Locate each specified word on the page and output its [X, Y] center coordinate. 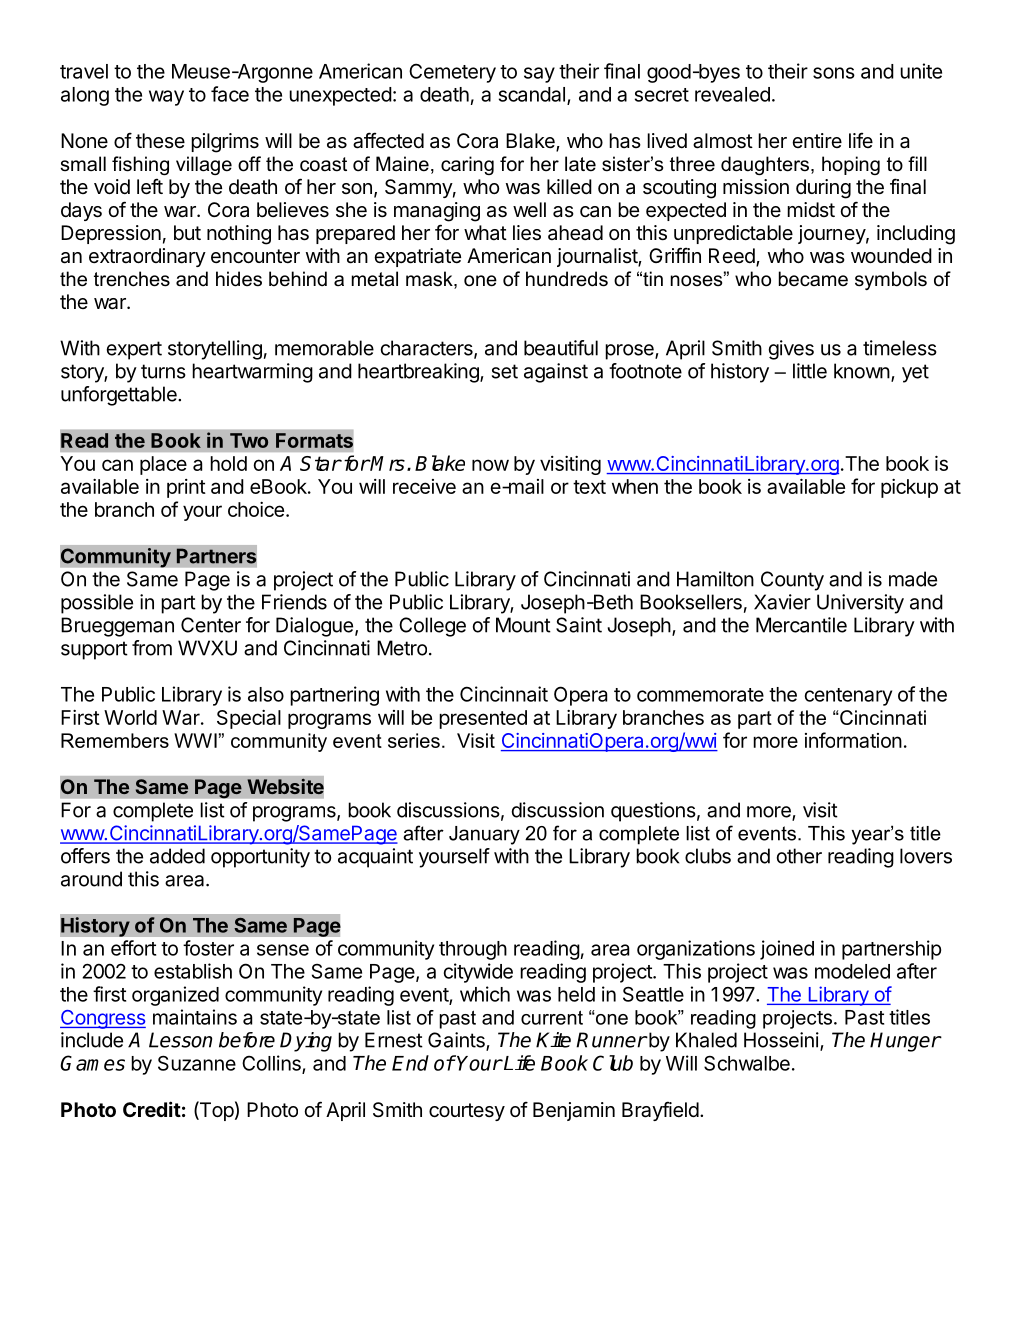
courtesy [467, 1112]
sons [834, 73]
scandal [532, 94]
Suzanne [197, 1063]
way [166, 98]
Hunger [905, 1042]
